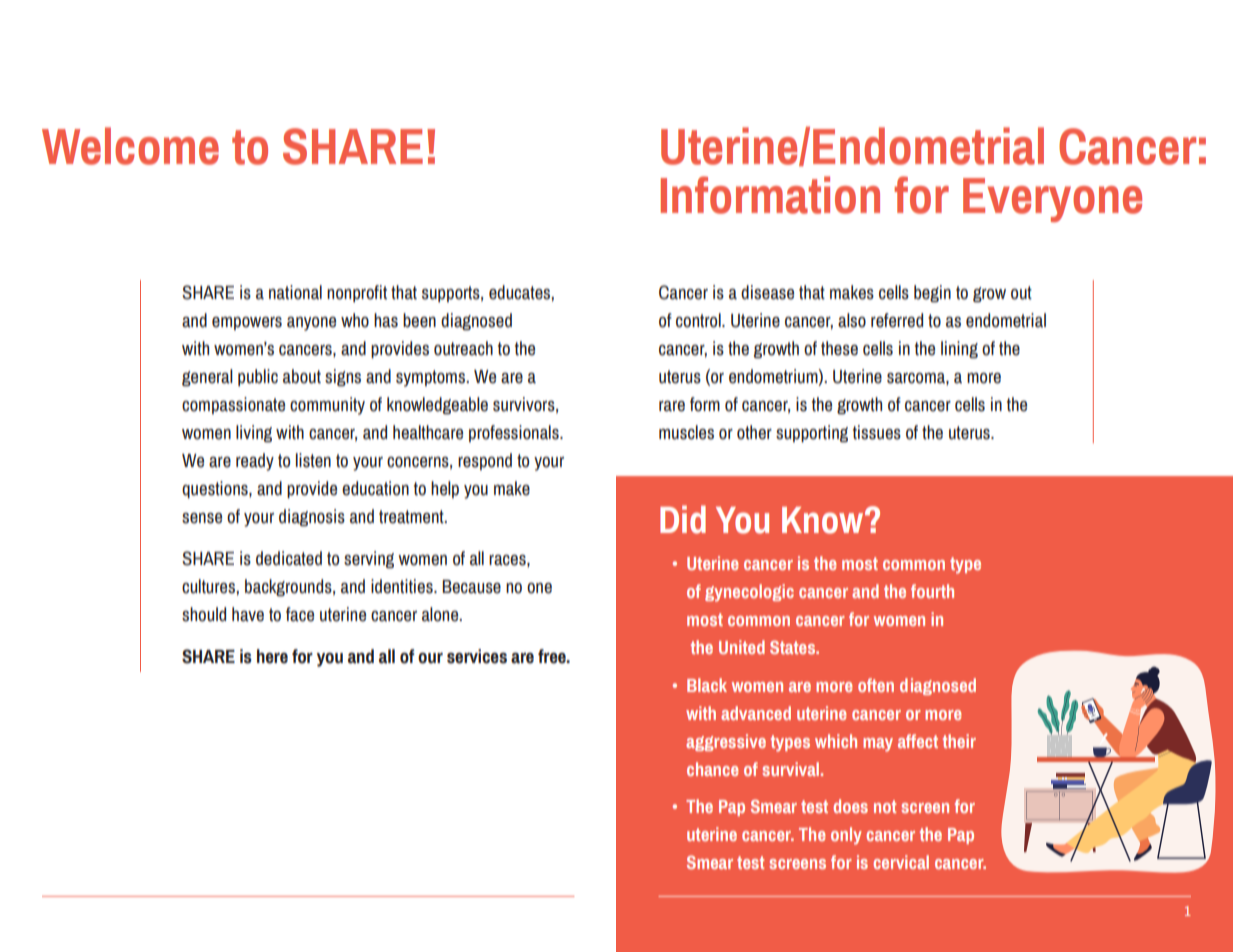 This image has height=952, width=1233. What do you see at coordinates (699, 320) in the image?
I see `control` at bounding box center [699, 320].
